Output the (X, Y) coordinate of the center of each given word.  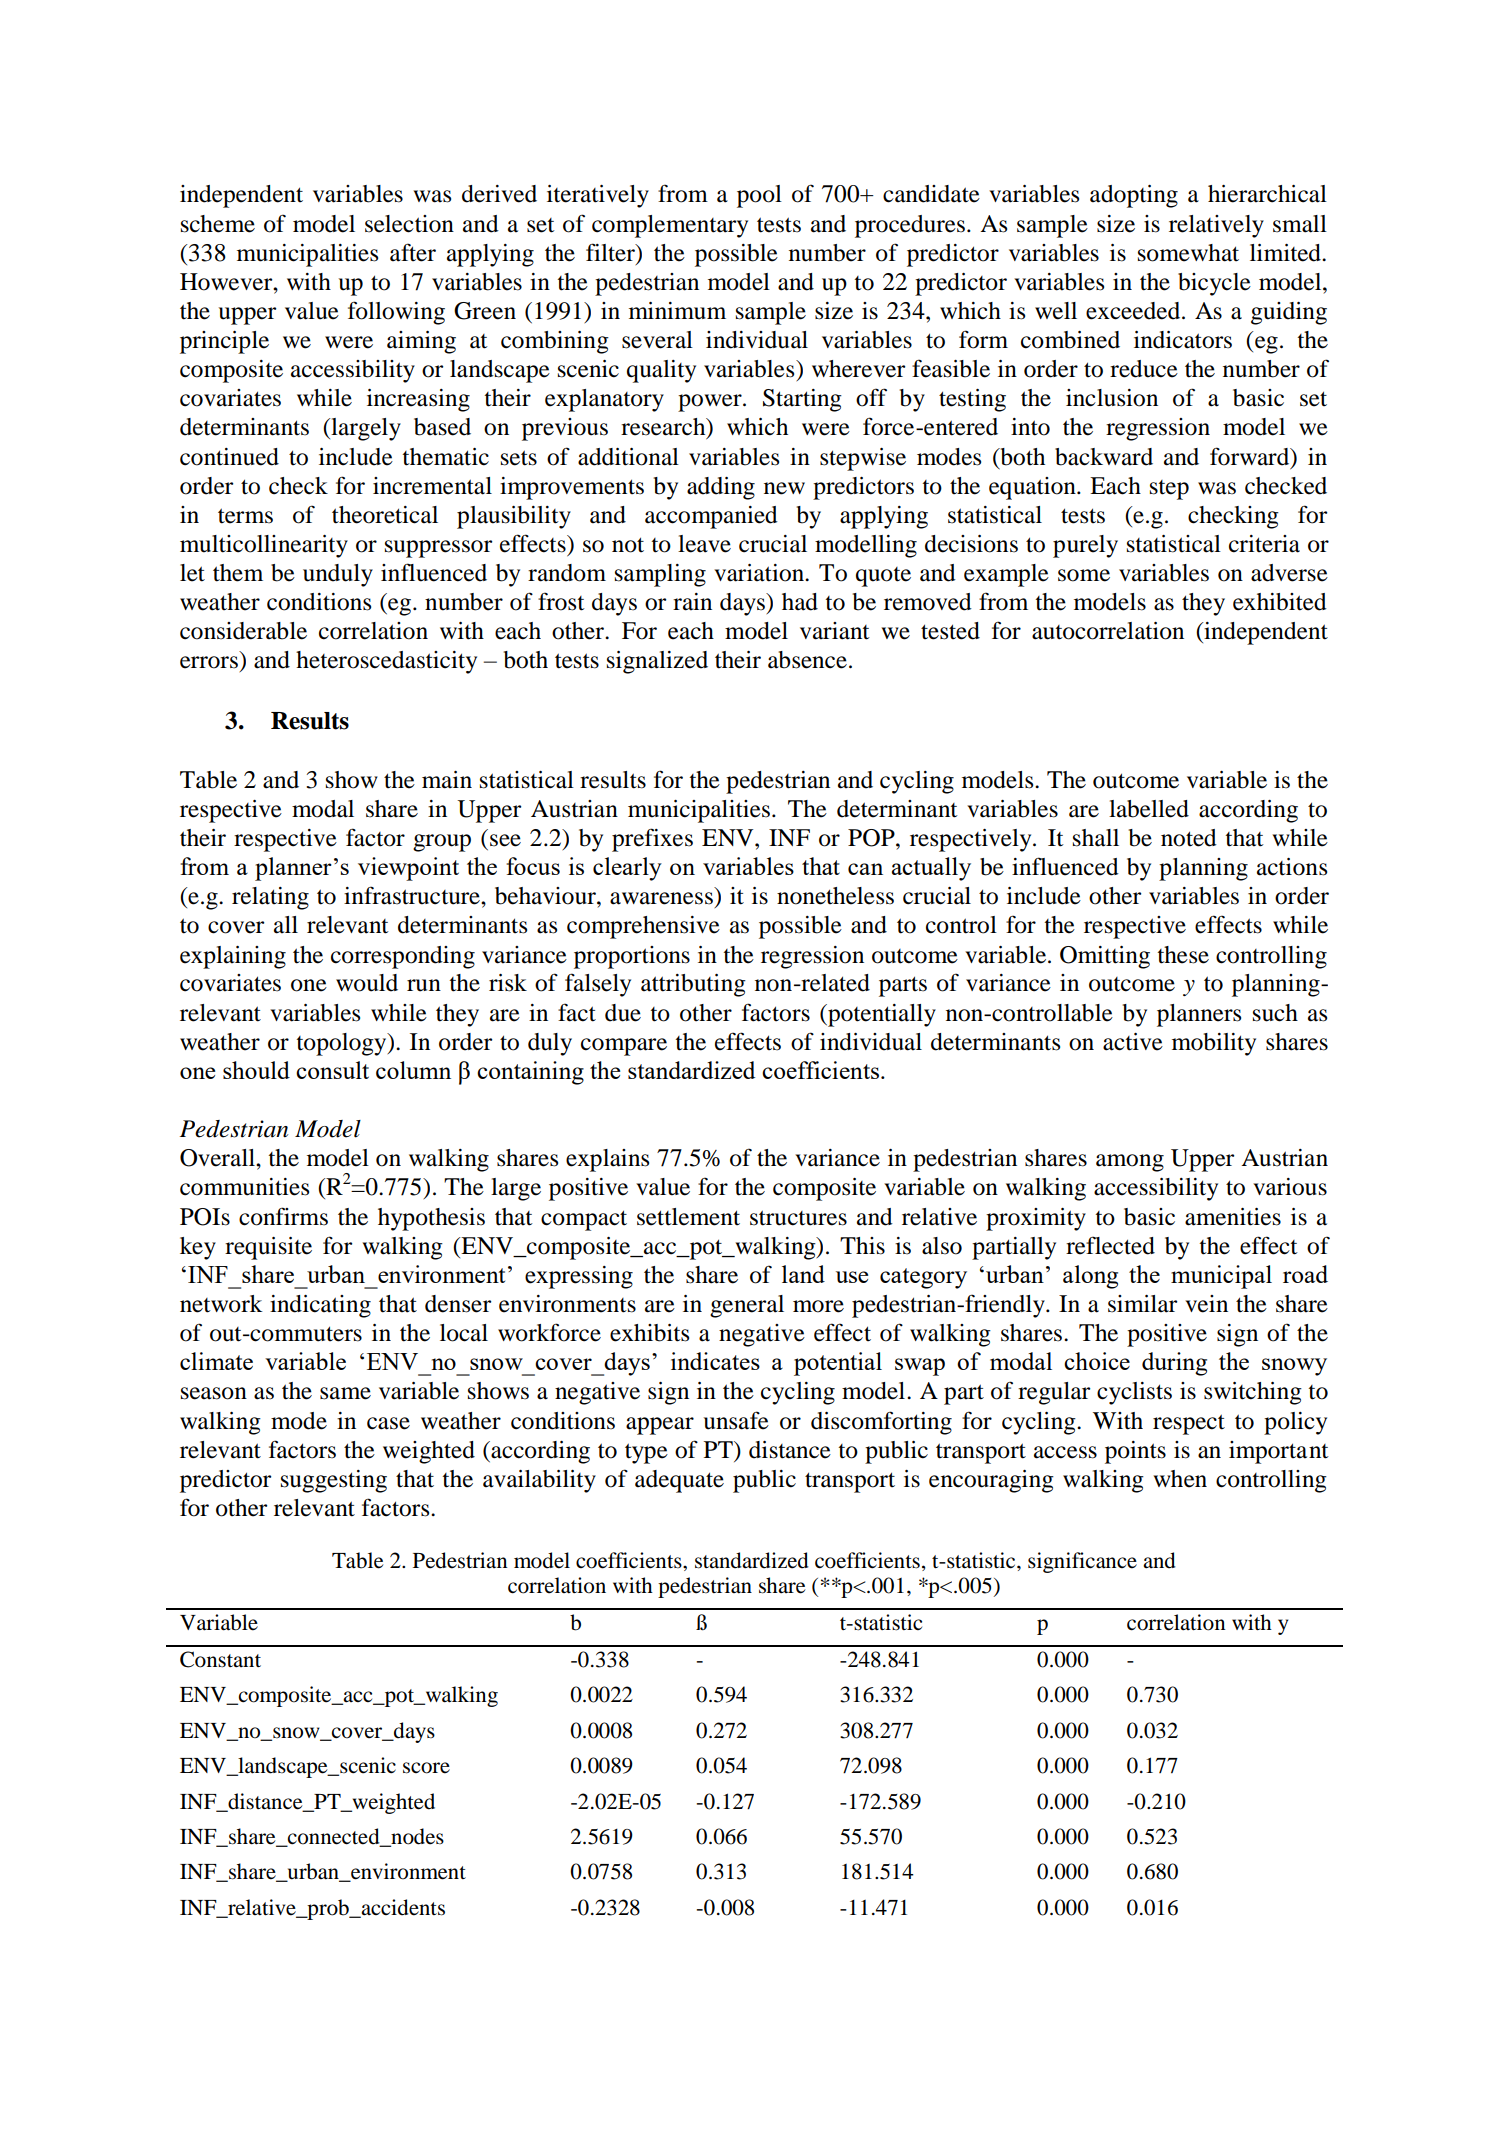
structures (798, 1218)
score (426, 1768)
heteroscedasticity (386, 662)
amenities (1233, 1217)
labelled (1149, 809)
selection (409, 224)
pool (759, 196)
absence (807, 660)
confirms (283, 1216)
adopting (1134, 196)
